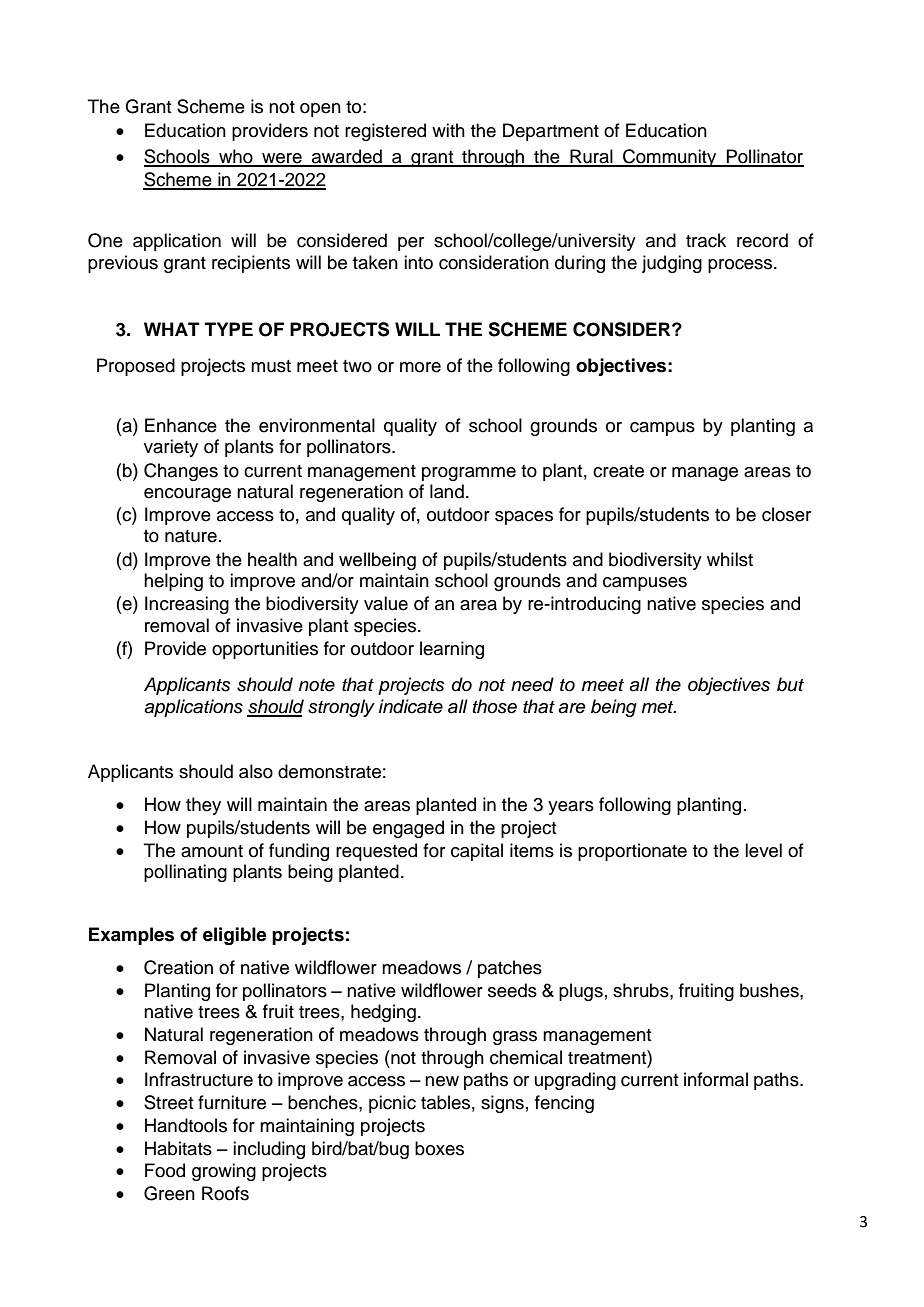 The height and width of the screenshot is (1307, 924). Describe the element at coordinates (618, 471) in the screenshot. I see `create` at that location.
